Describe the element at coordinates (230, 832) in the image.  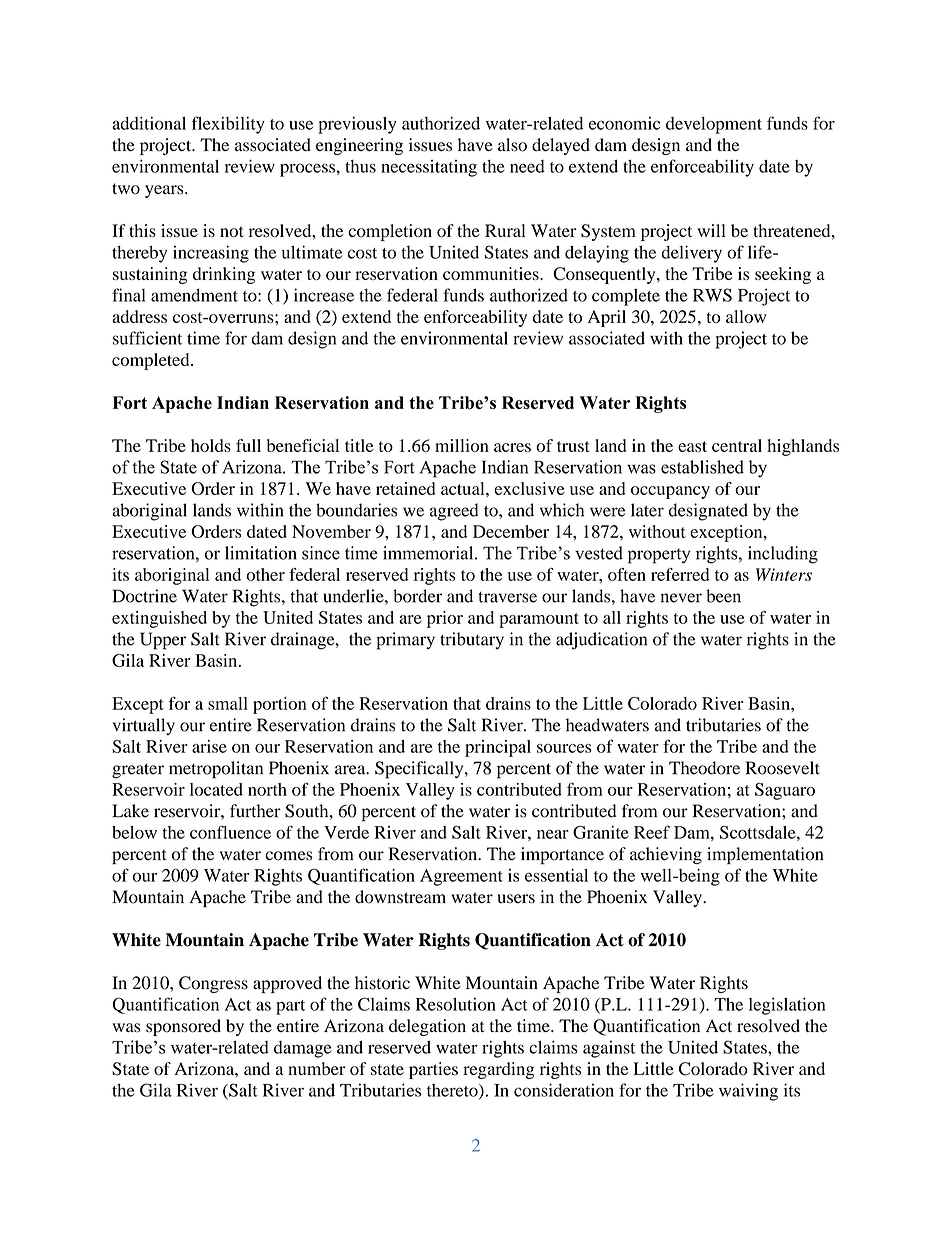
I see `confluence` at that location.
